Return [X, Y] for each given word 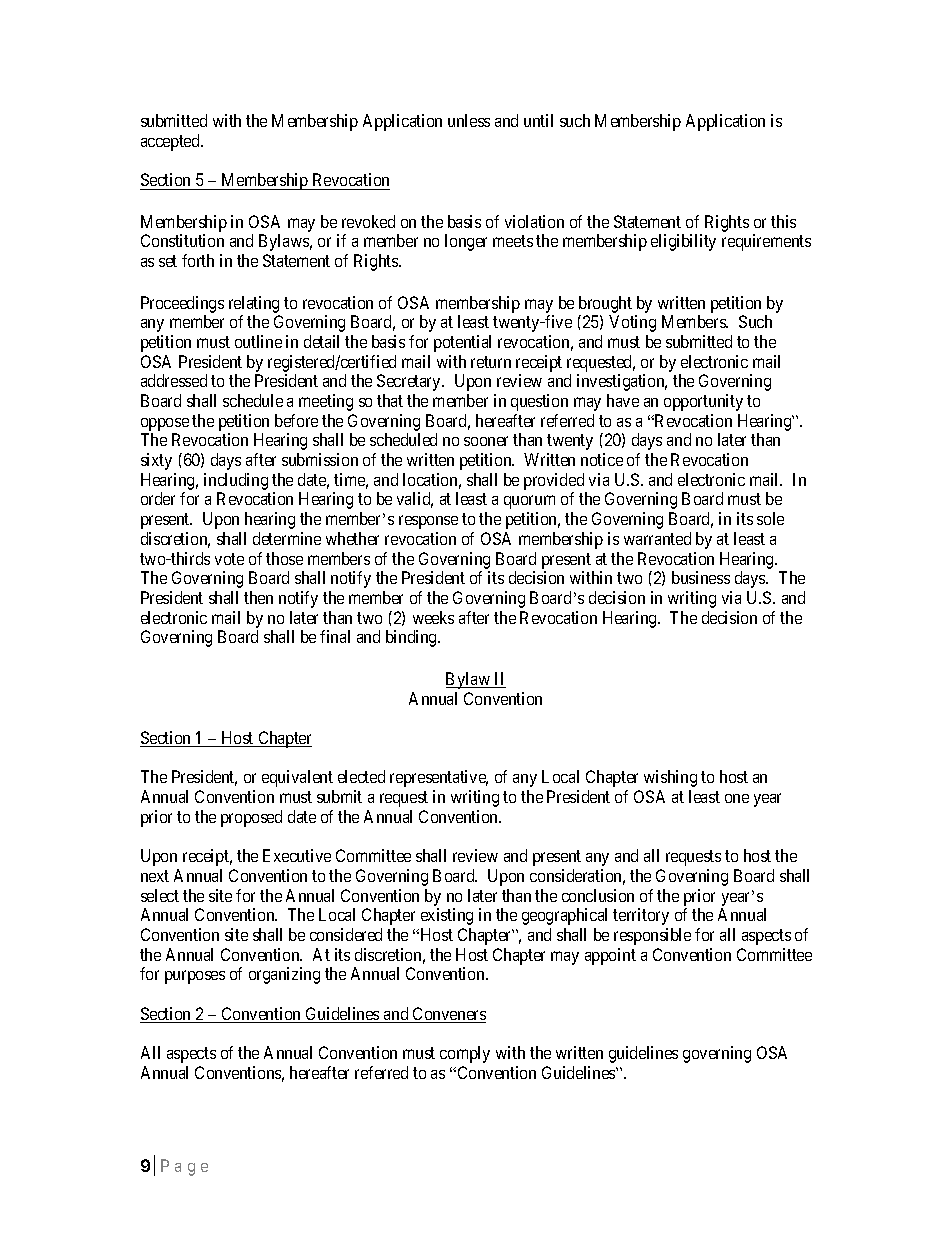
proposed [251, 818]
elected [361, 776]
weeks [433, 617]
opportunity [703, 402]
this [783, 221]
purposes [195, 977]
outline [258, 341]
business [701, 577]
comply [465, 1054]
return [491, 362]
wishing [670, 778]
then [258, 597]
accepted [171, 142]
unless [469, 120]
